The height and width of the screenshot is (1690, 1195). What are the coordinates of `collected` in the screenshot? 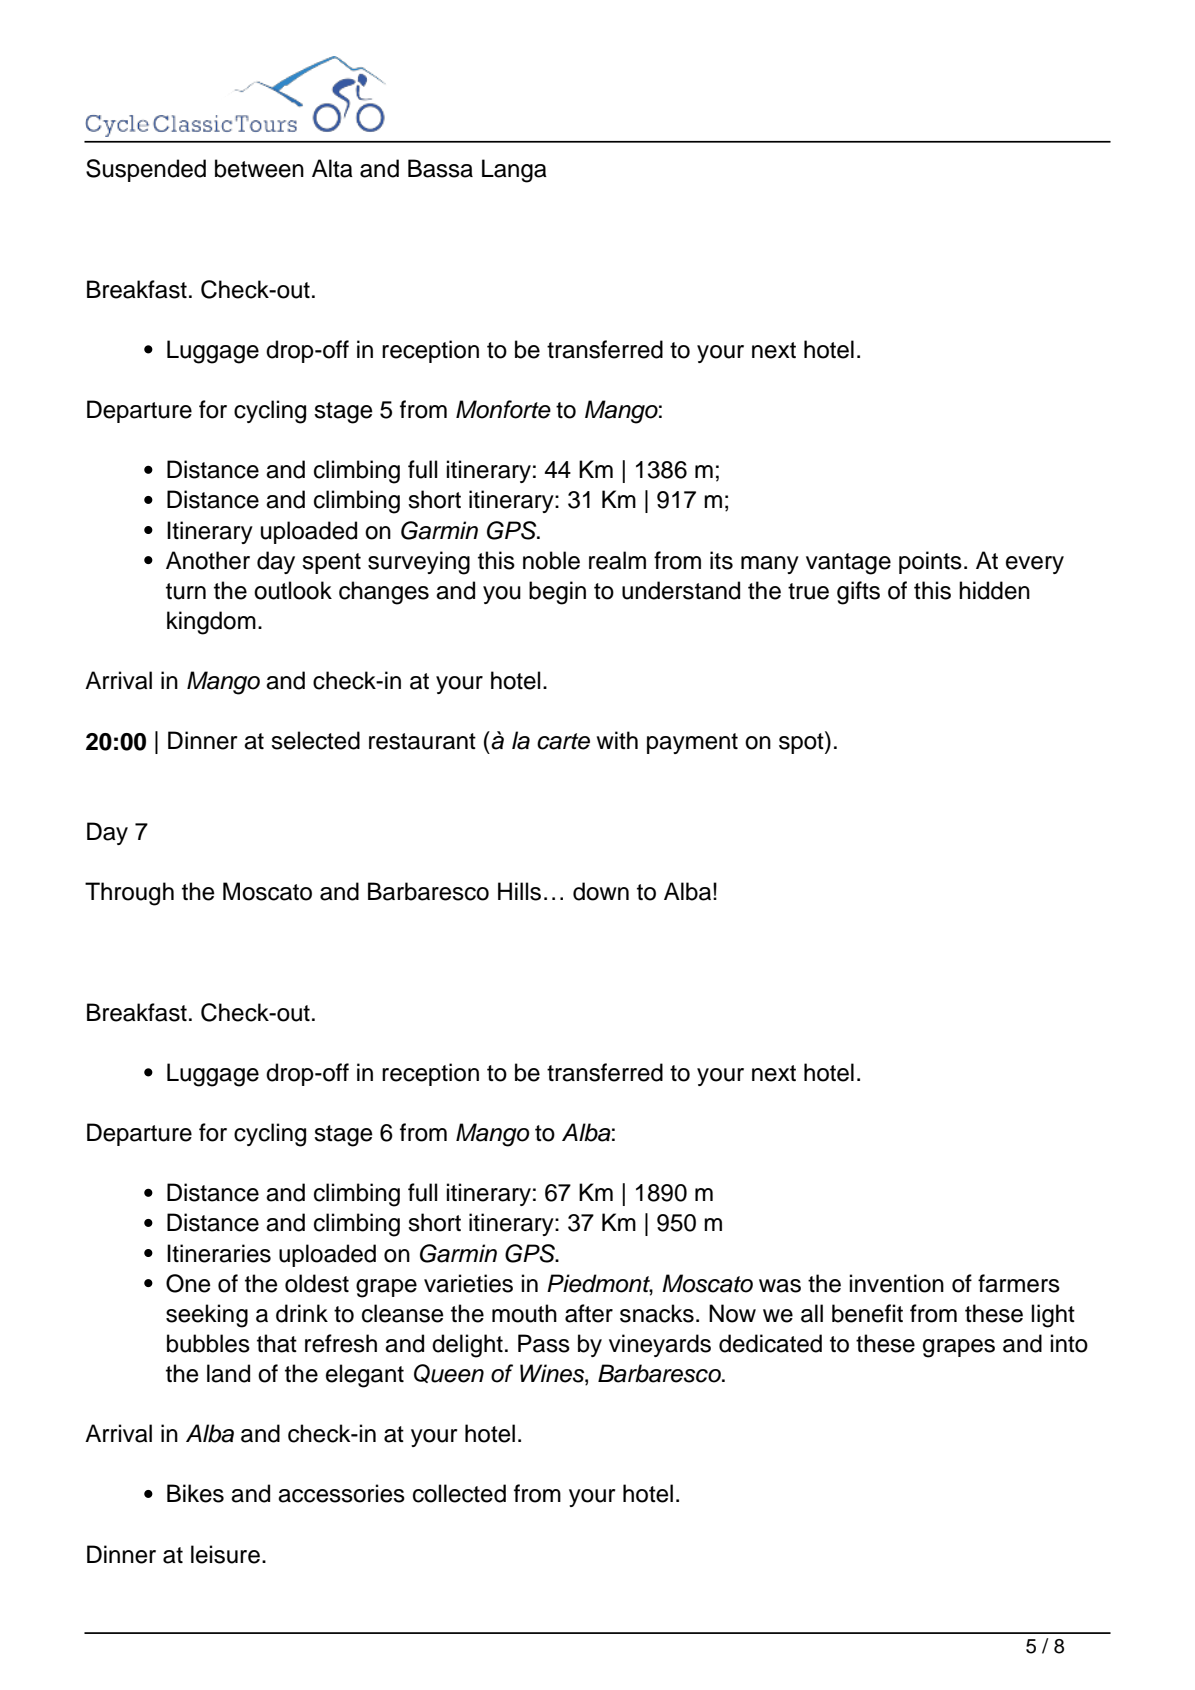 It's located at (459, 1493).
